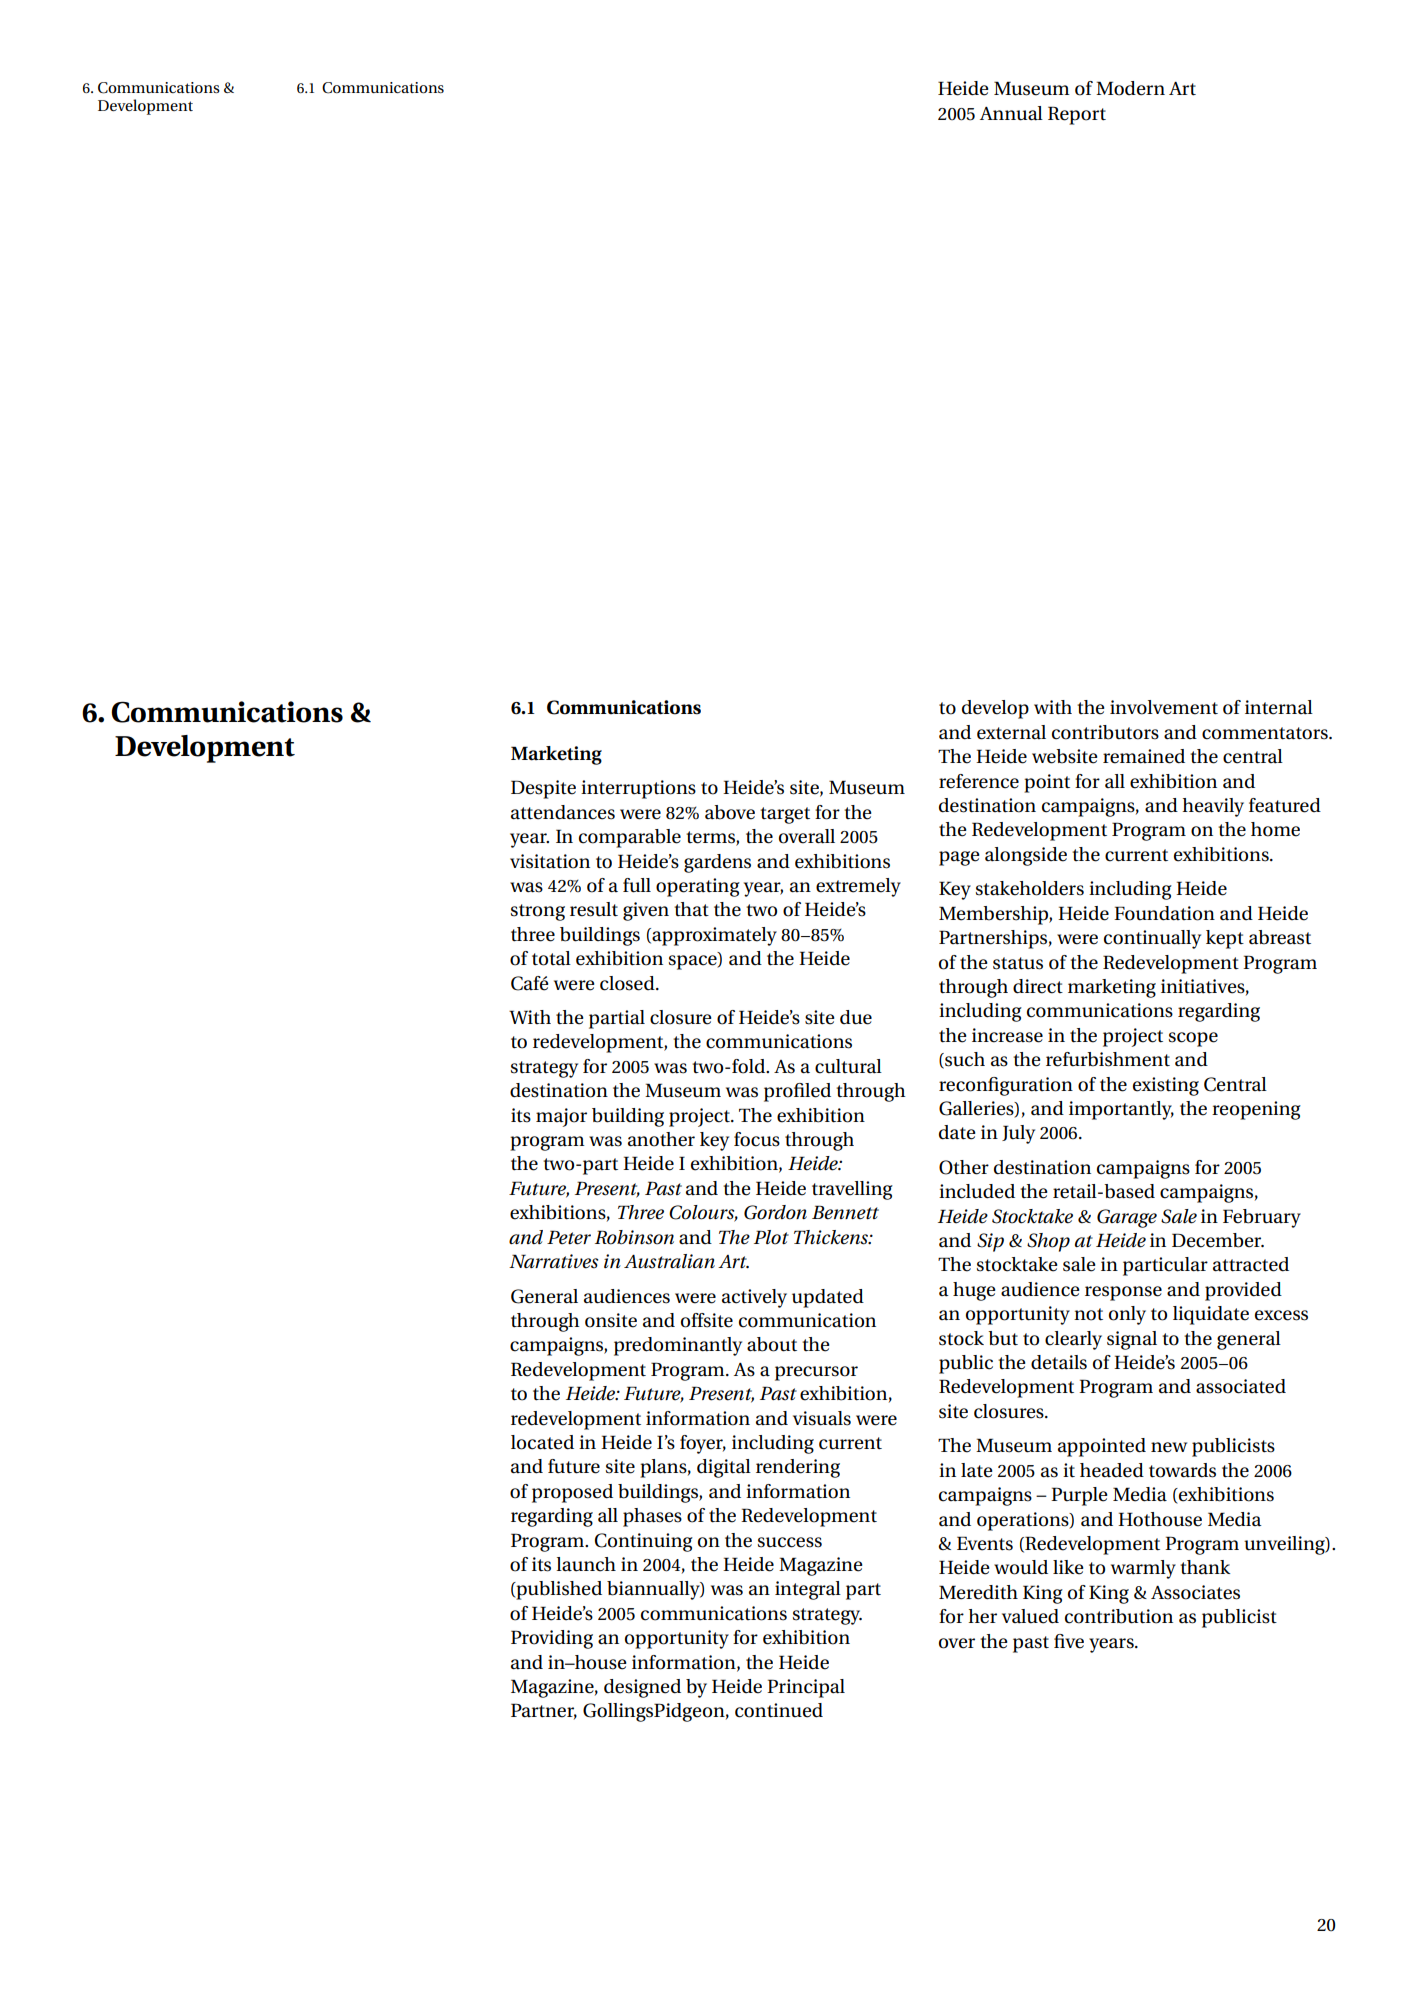 The width and height of the screenshot is (1417, 2004). Describe the element at coordinates (637, 885) in the screenshot. I see `full` at that location.
